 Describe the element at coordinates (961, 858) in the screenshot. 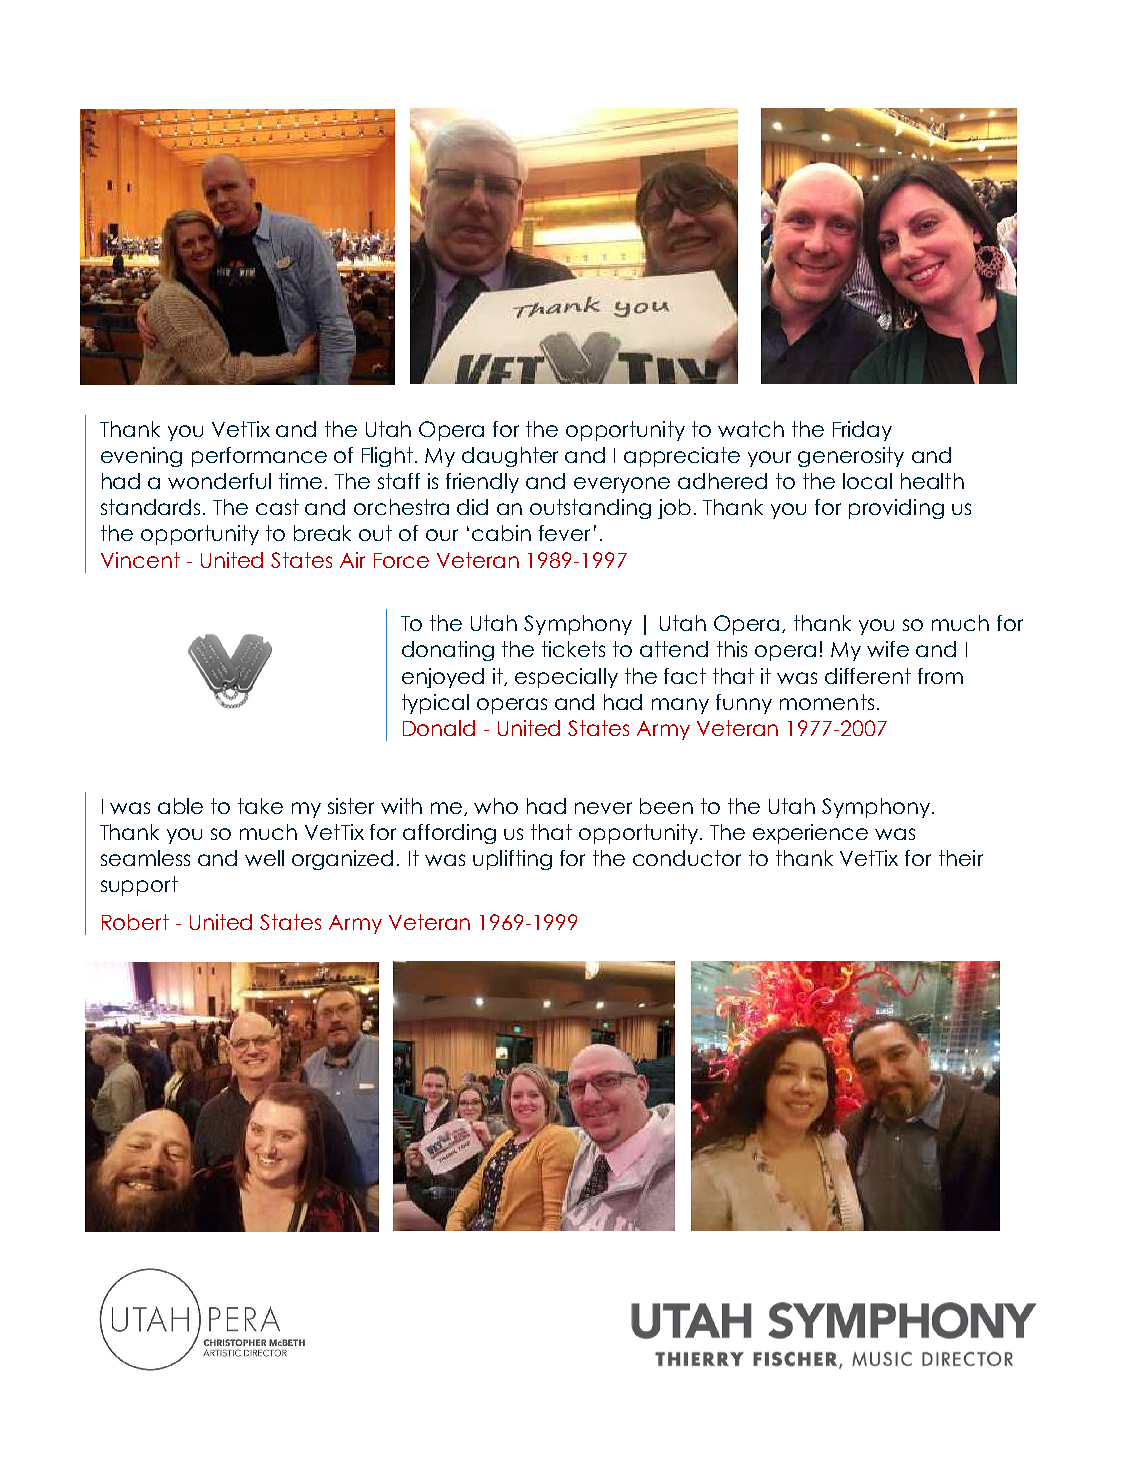

I see `their` at that location.
